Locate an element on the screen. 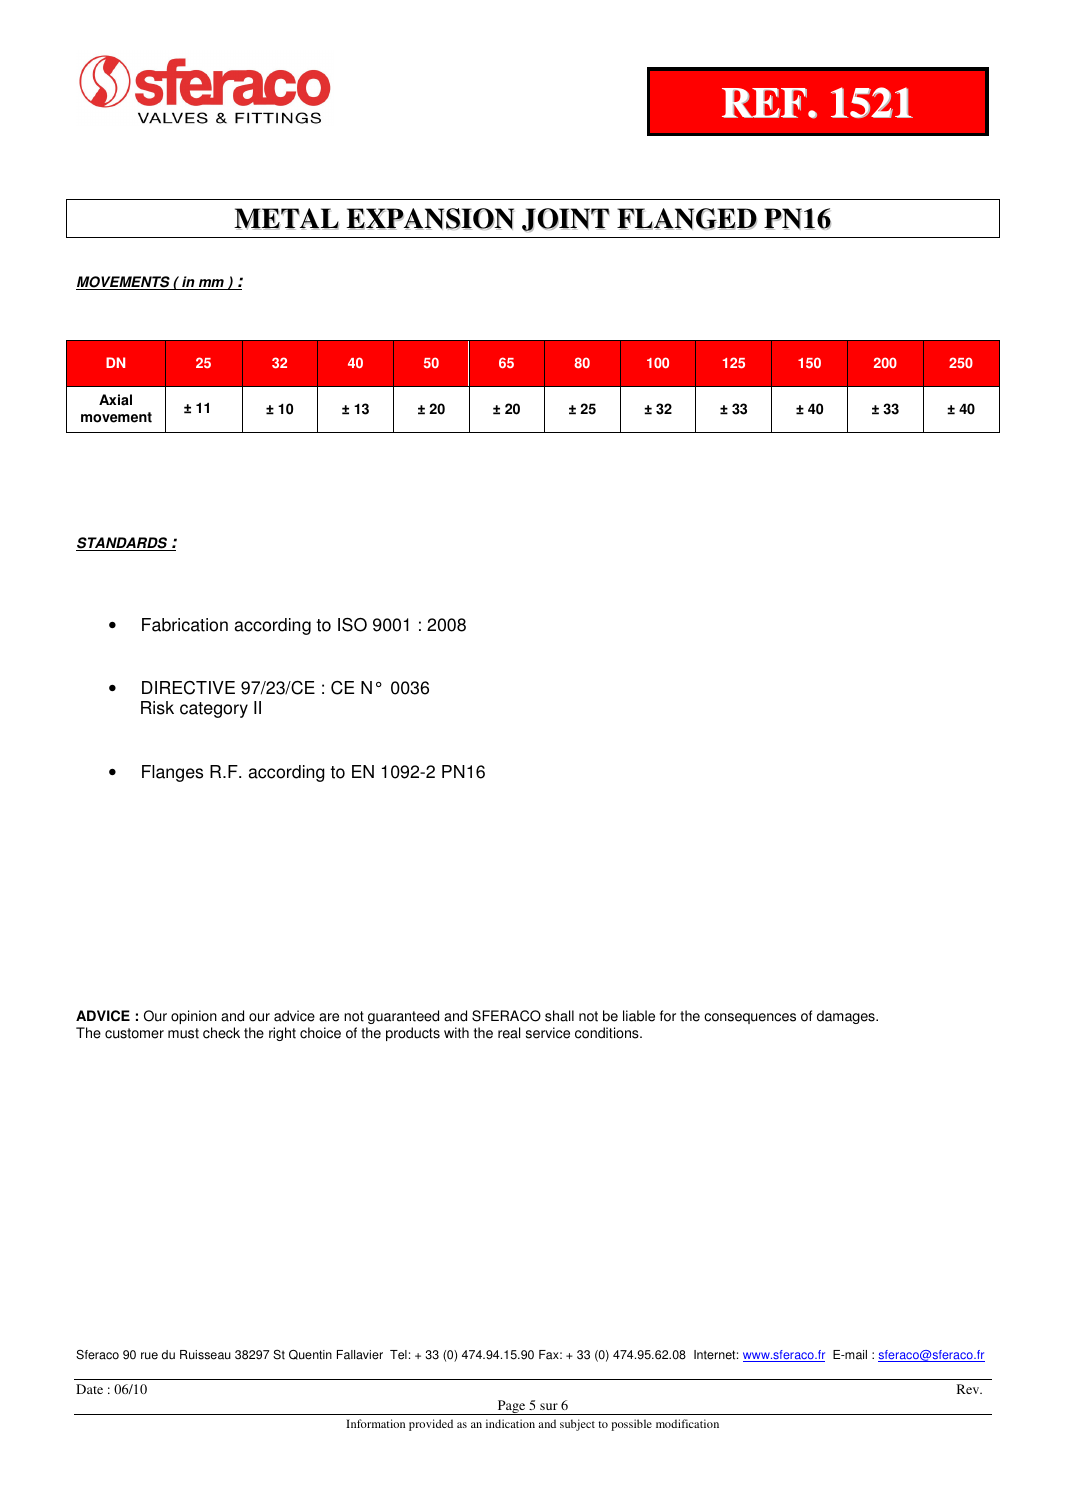  sur is located at coordinates (549, 1406).
